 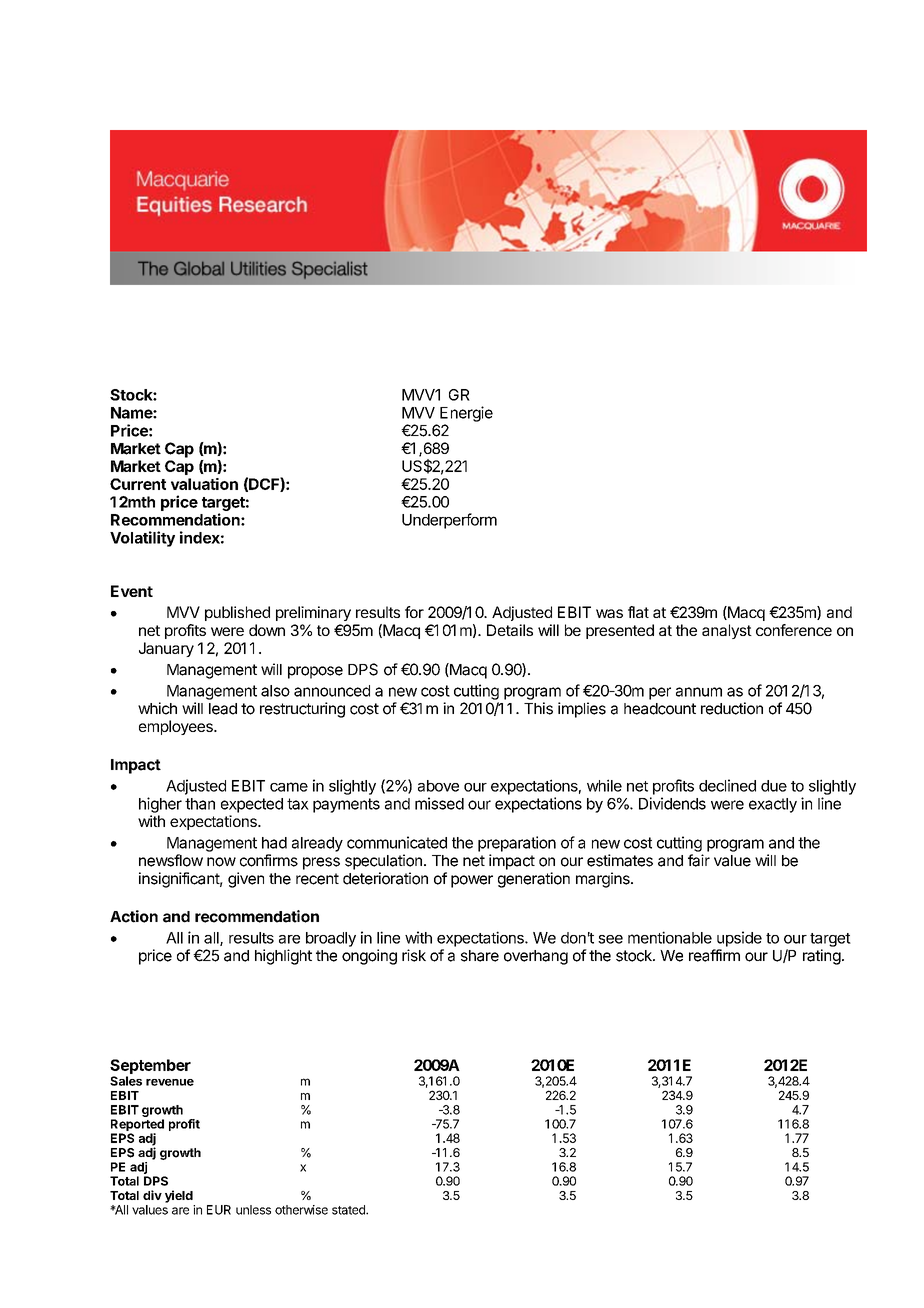 What do you see at coordinates (480, 956) in the image?
I see `share` at bounding box center [480, 956].
